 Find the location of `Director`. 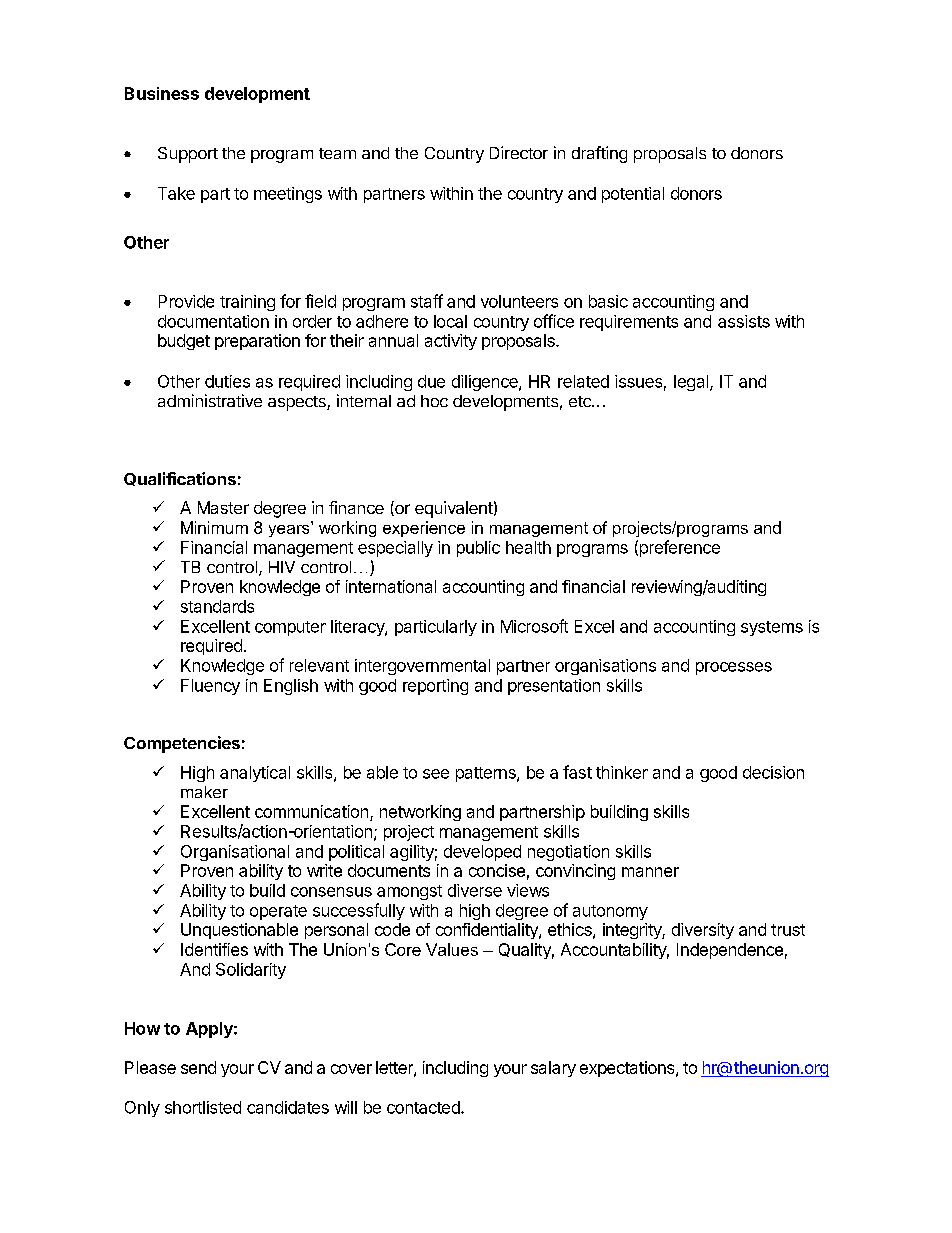

Director is located at coordinates (519, 152).
